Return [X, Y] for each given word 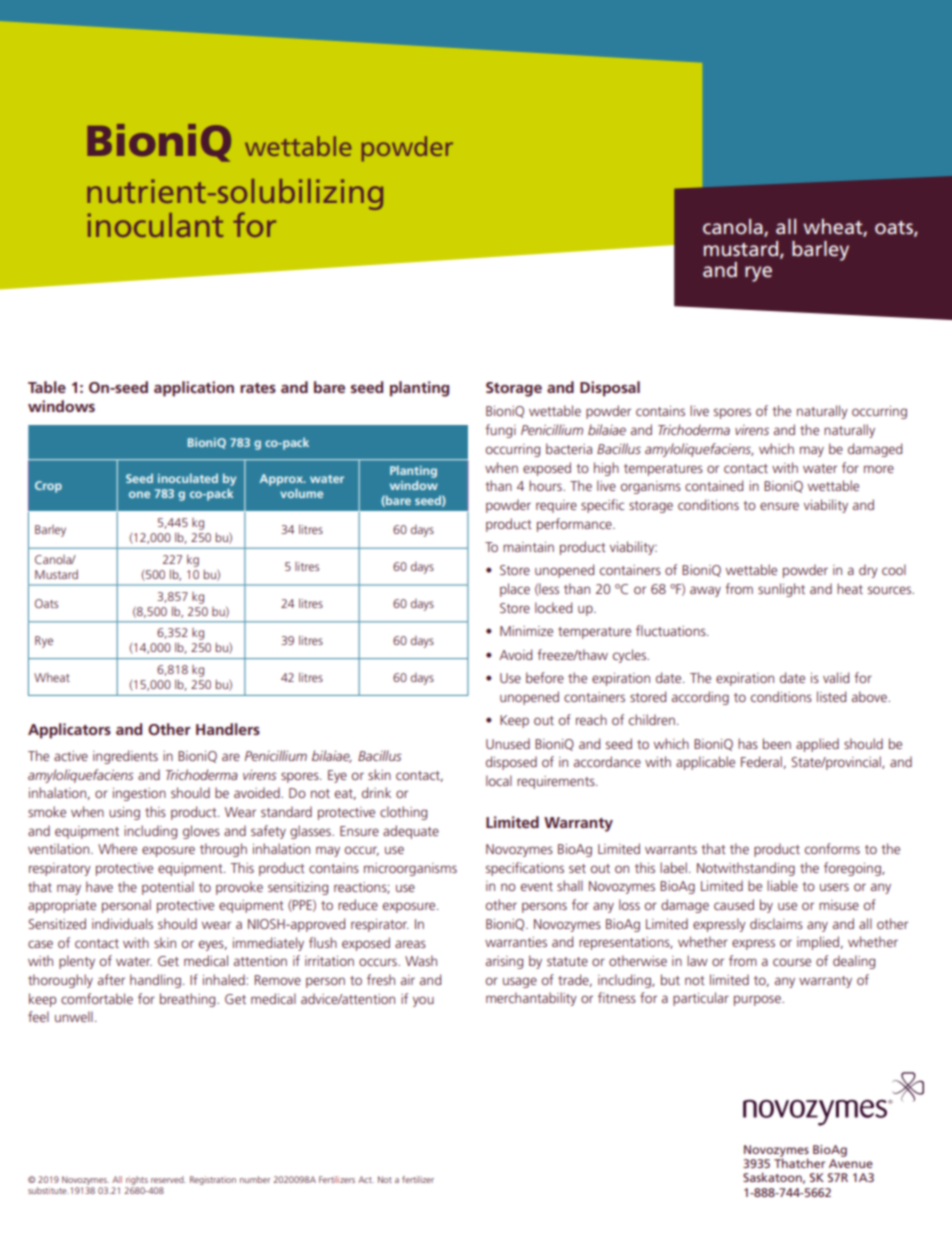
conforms [832, 848]
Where [117, 848]
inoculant [155, 225]
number [255, 1179]
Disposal [610, 389]
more [879, 469]
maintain [528, 547]
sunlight [781, 590]
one [139, 494]
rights [137, 1180]
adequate [411, 832]
